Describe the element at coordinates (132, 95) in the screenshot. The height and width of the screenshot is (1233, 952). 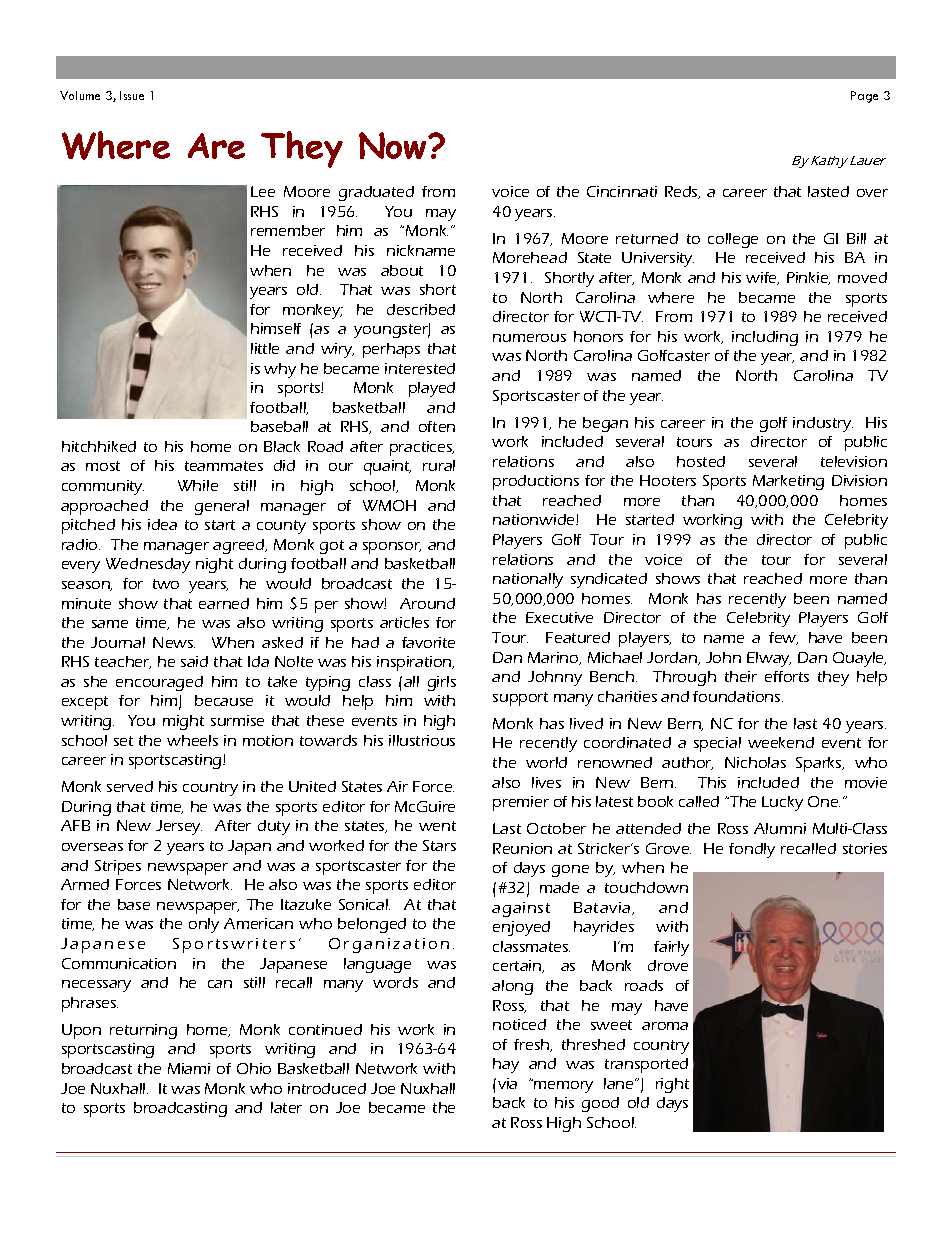
I see `Issue` at that location.
